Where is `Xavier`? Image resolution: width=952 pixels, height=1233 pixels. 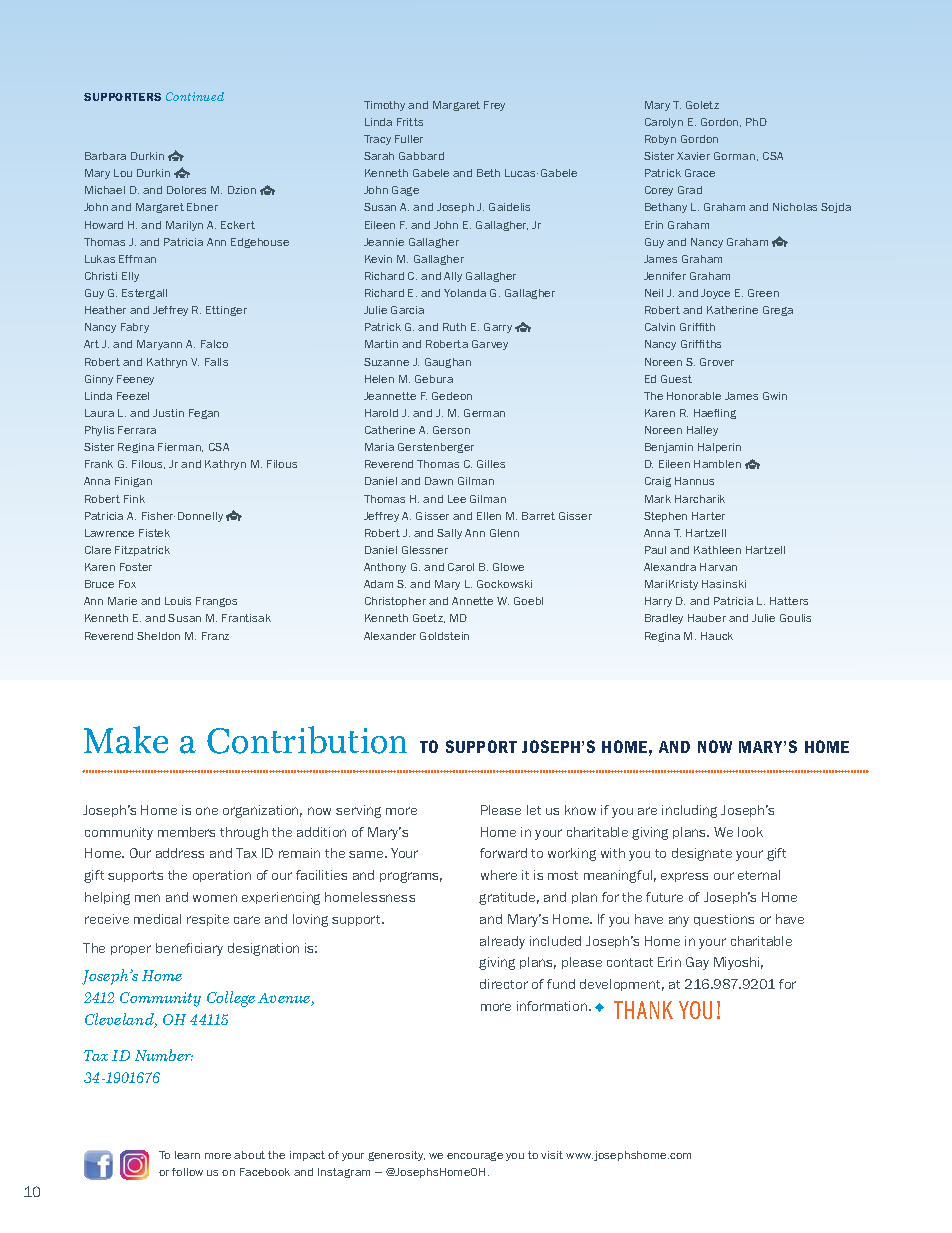 Xavier is located at coordinates (693, 156).
